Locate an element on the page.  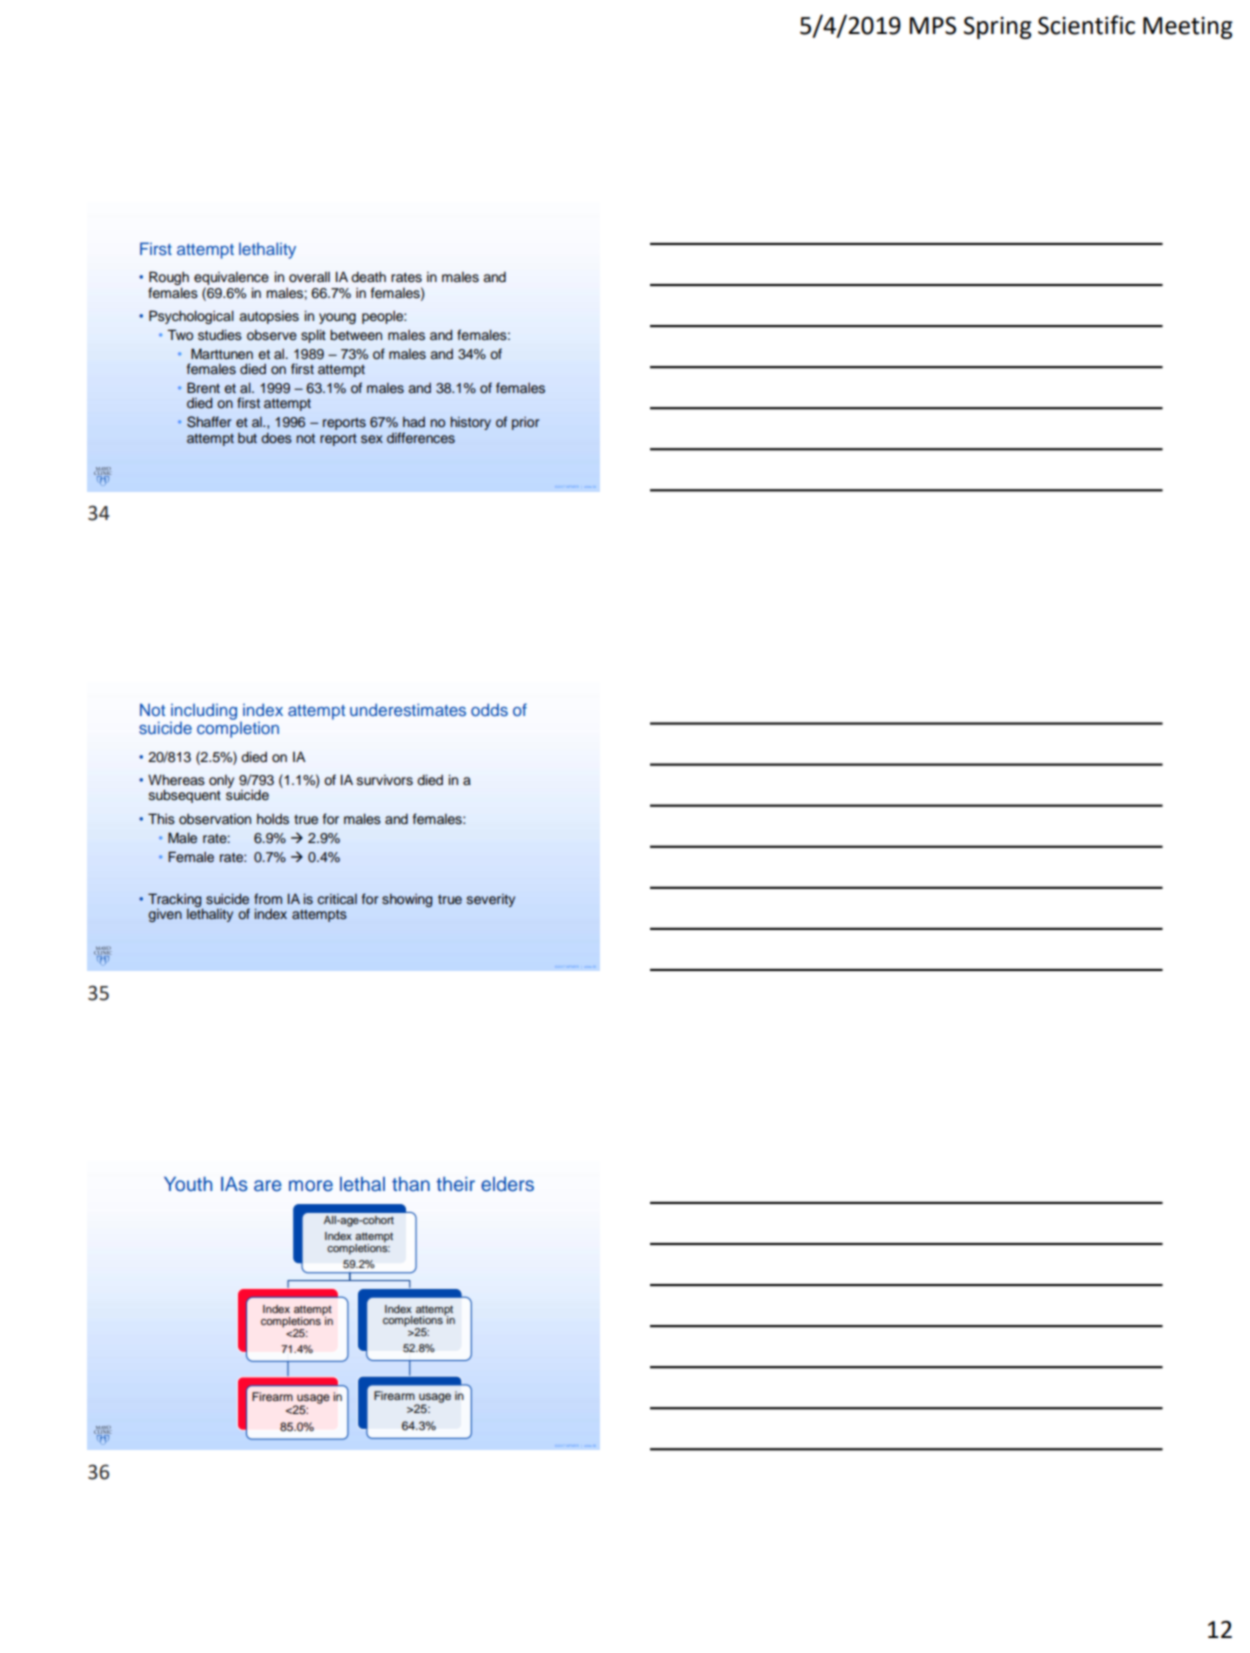
Spring is located at coordinates (998, 28).
